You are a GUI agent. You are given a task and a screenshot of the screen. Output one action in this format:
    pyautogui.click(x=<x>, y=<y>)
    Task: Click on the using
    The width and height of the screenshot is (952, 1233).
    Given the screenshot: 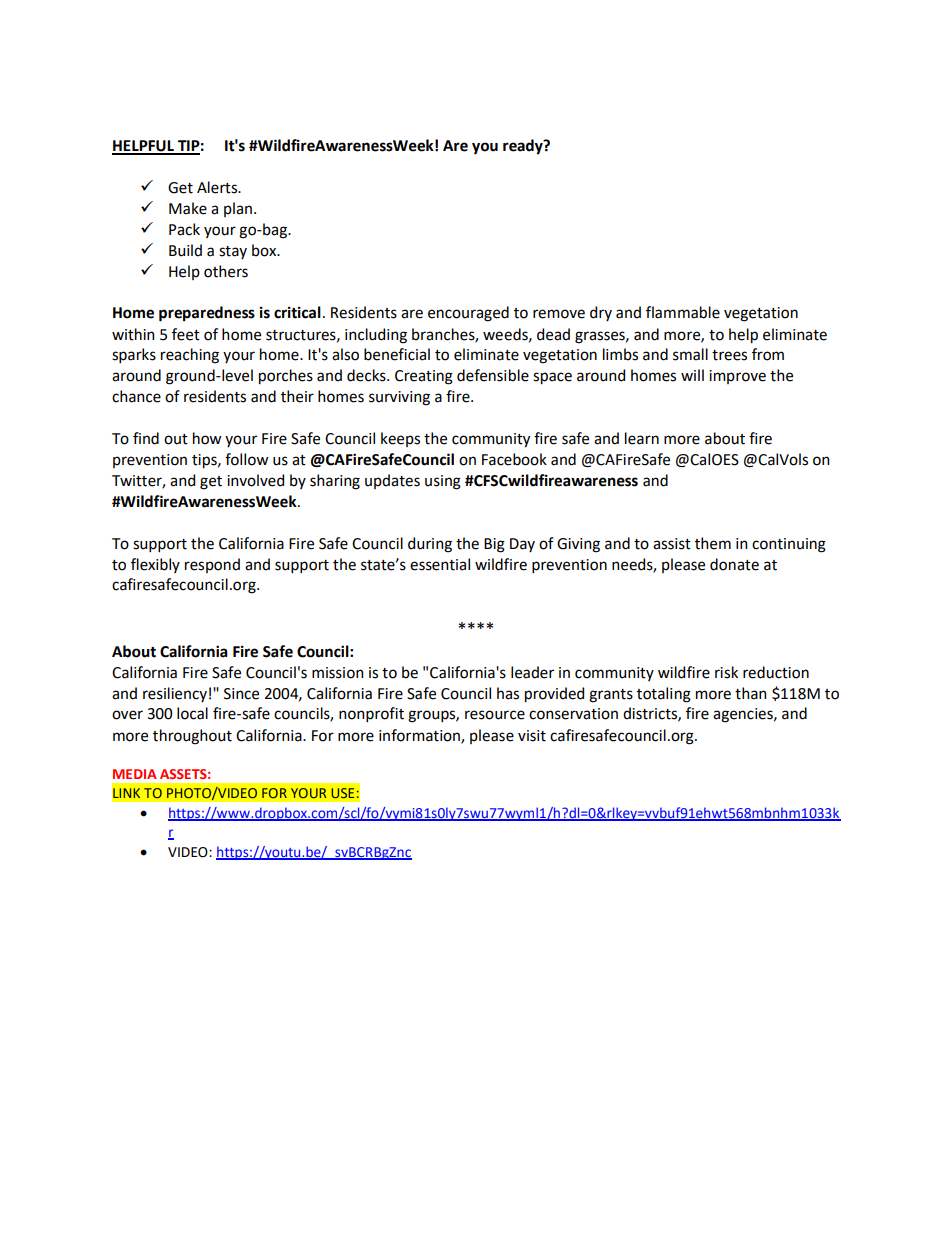 What is the action you would take?
    pyautogui.click(x=443, y=482)
